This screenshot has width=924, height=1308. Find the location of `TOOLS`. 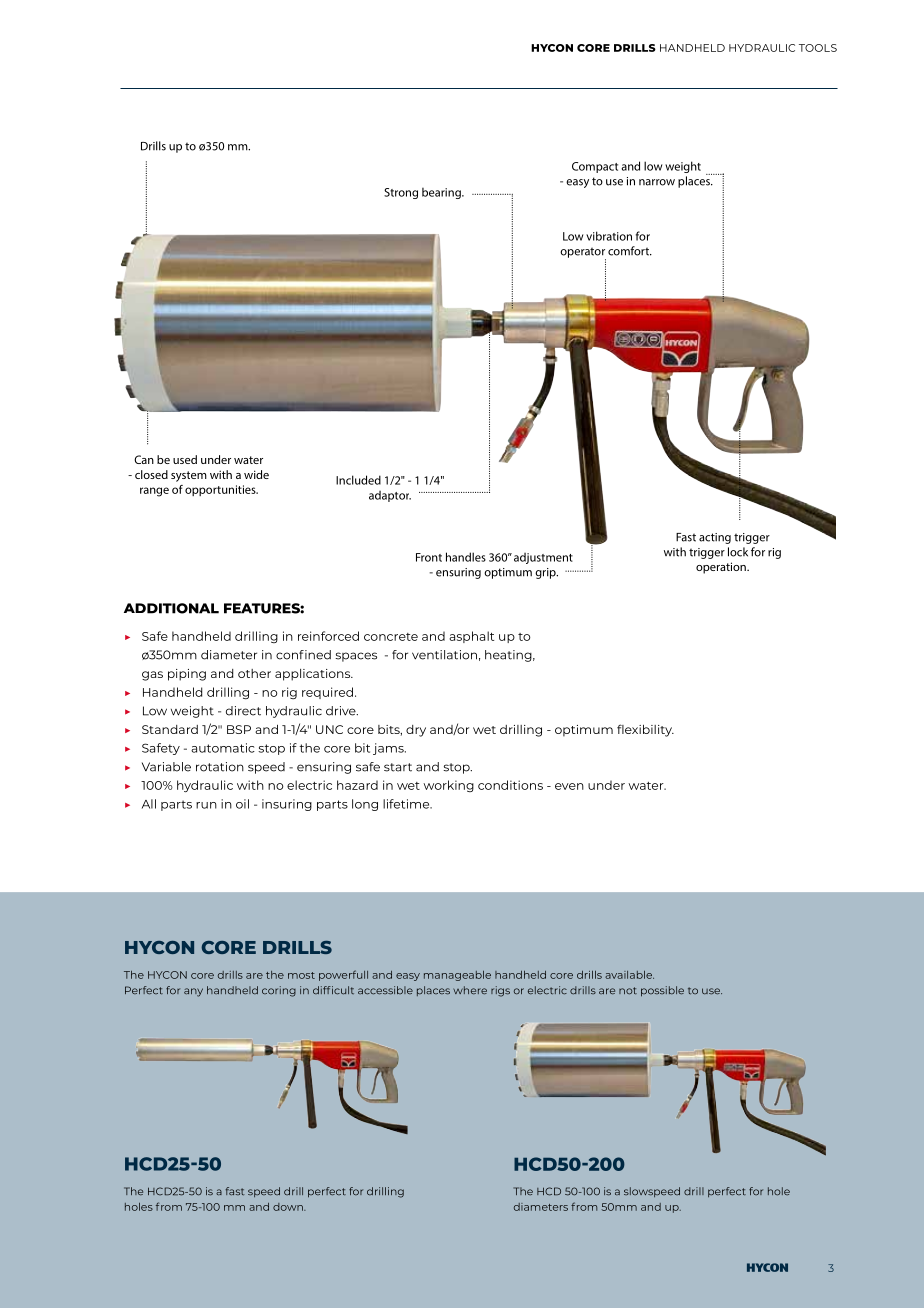

TOOLS is located at coordinates (818, 48).
